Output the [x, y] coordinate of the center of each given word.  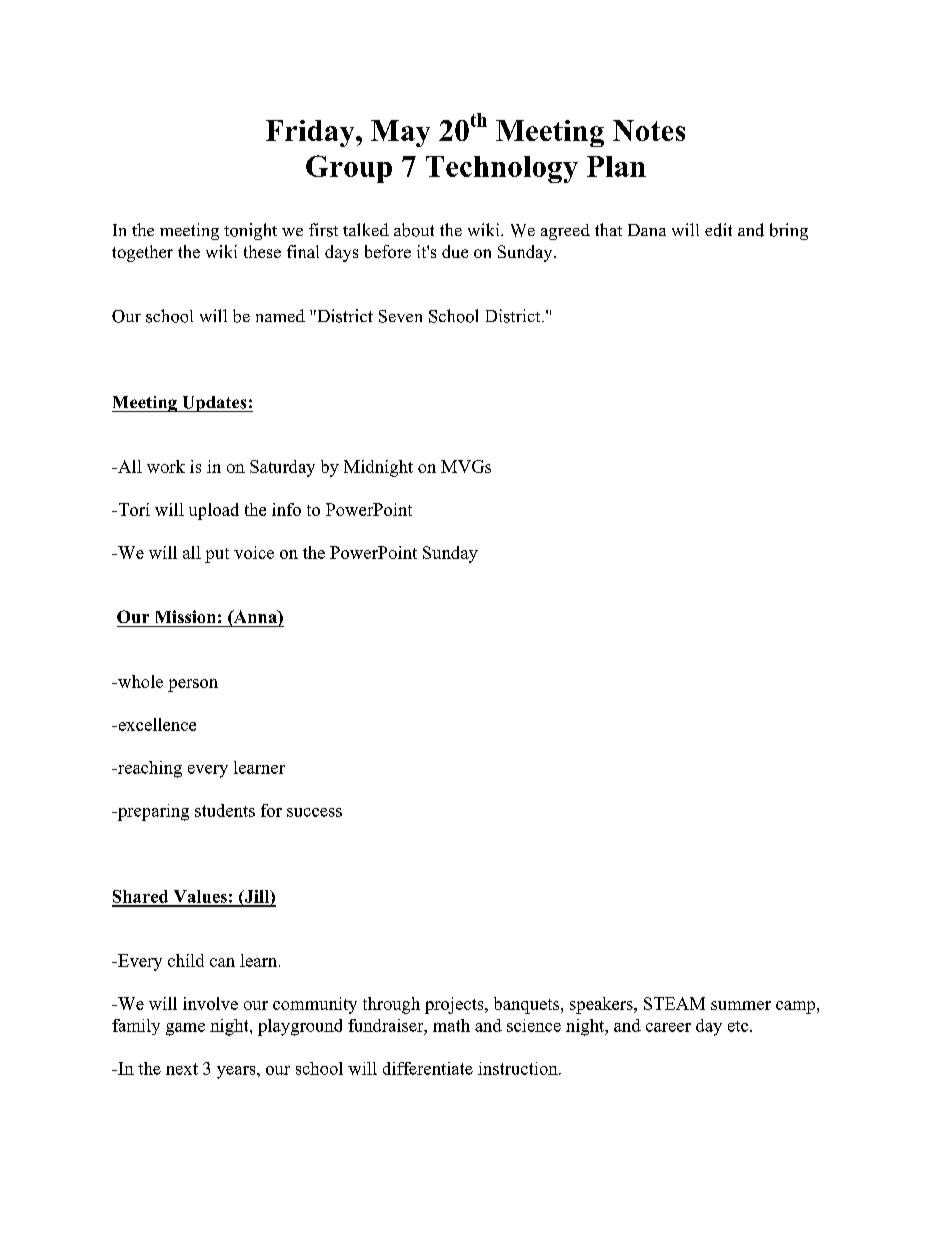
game [185, 1029]
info [286, 509]
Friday [311, 133]
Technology [502, 169]
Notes [649, 130]
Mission [185, 616]
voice [254, 552]
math [451, 1025]
